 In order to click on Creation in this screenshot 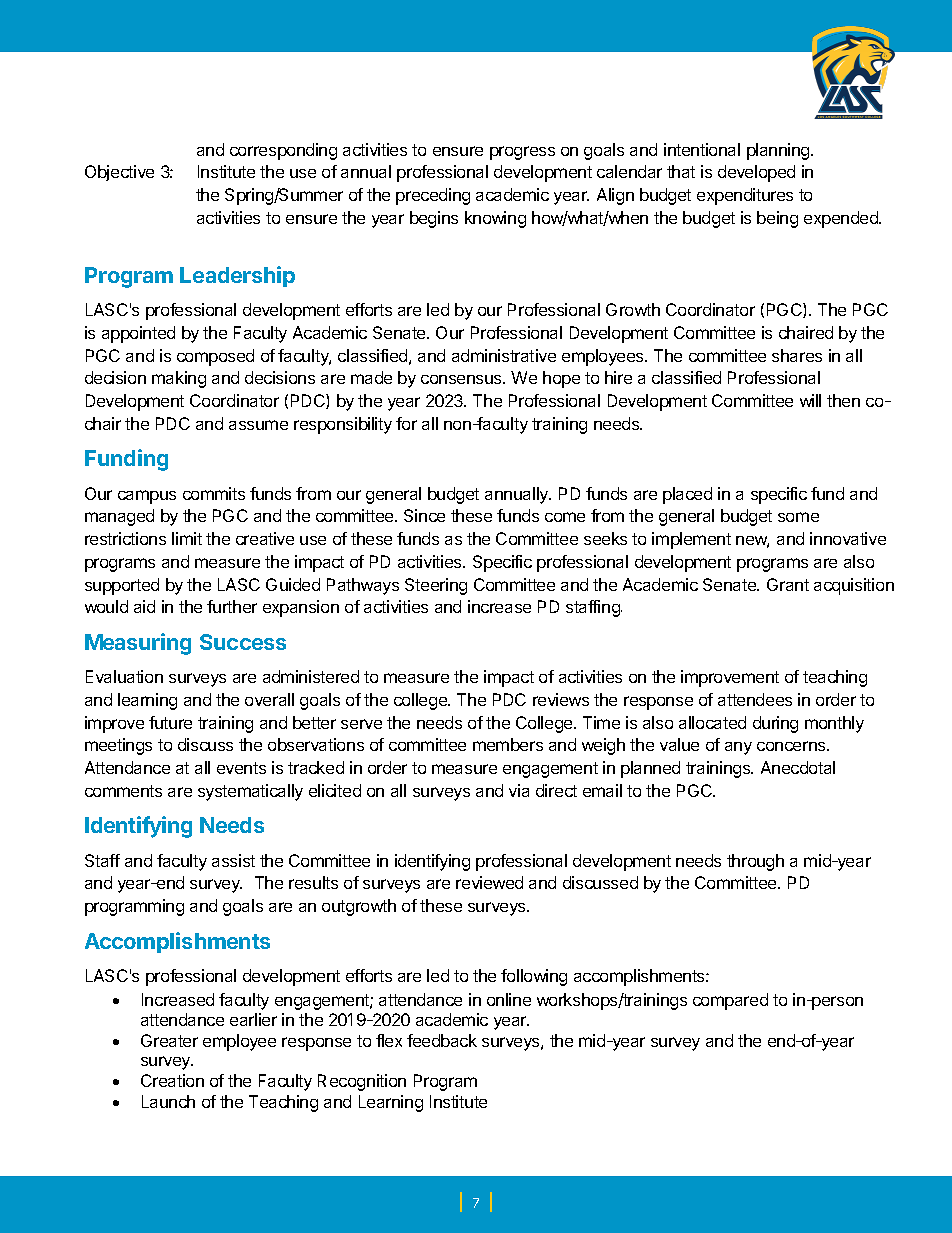, I will do `click(172, 1080)`.
